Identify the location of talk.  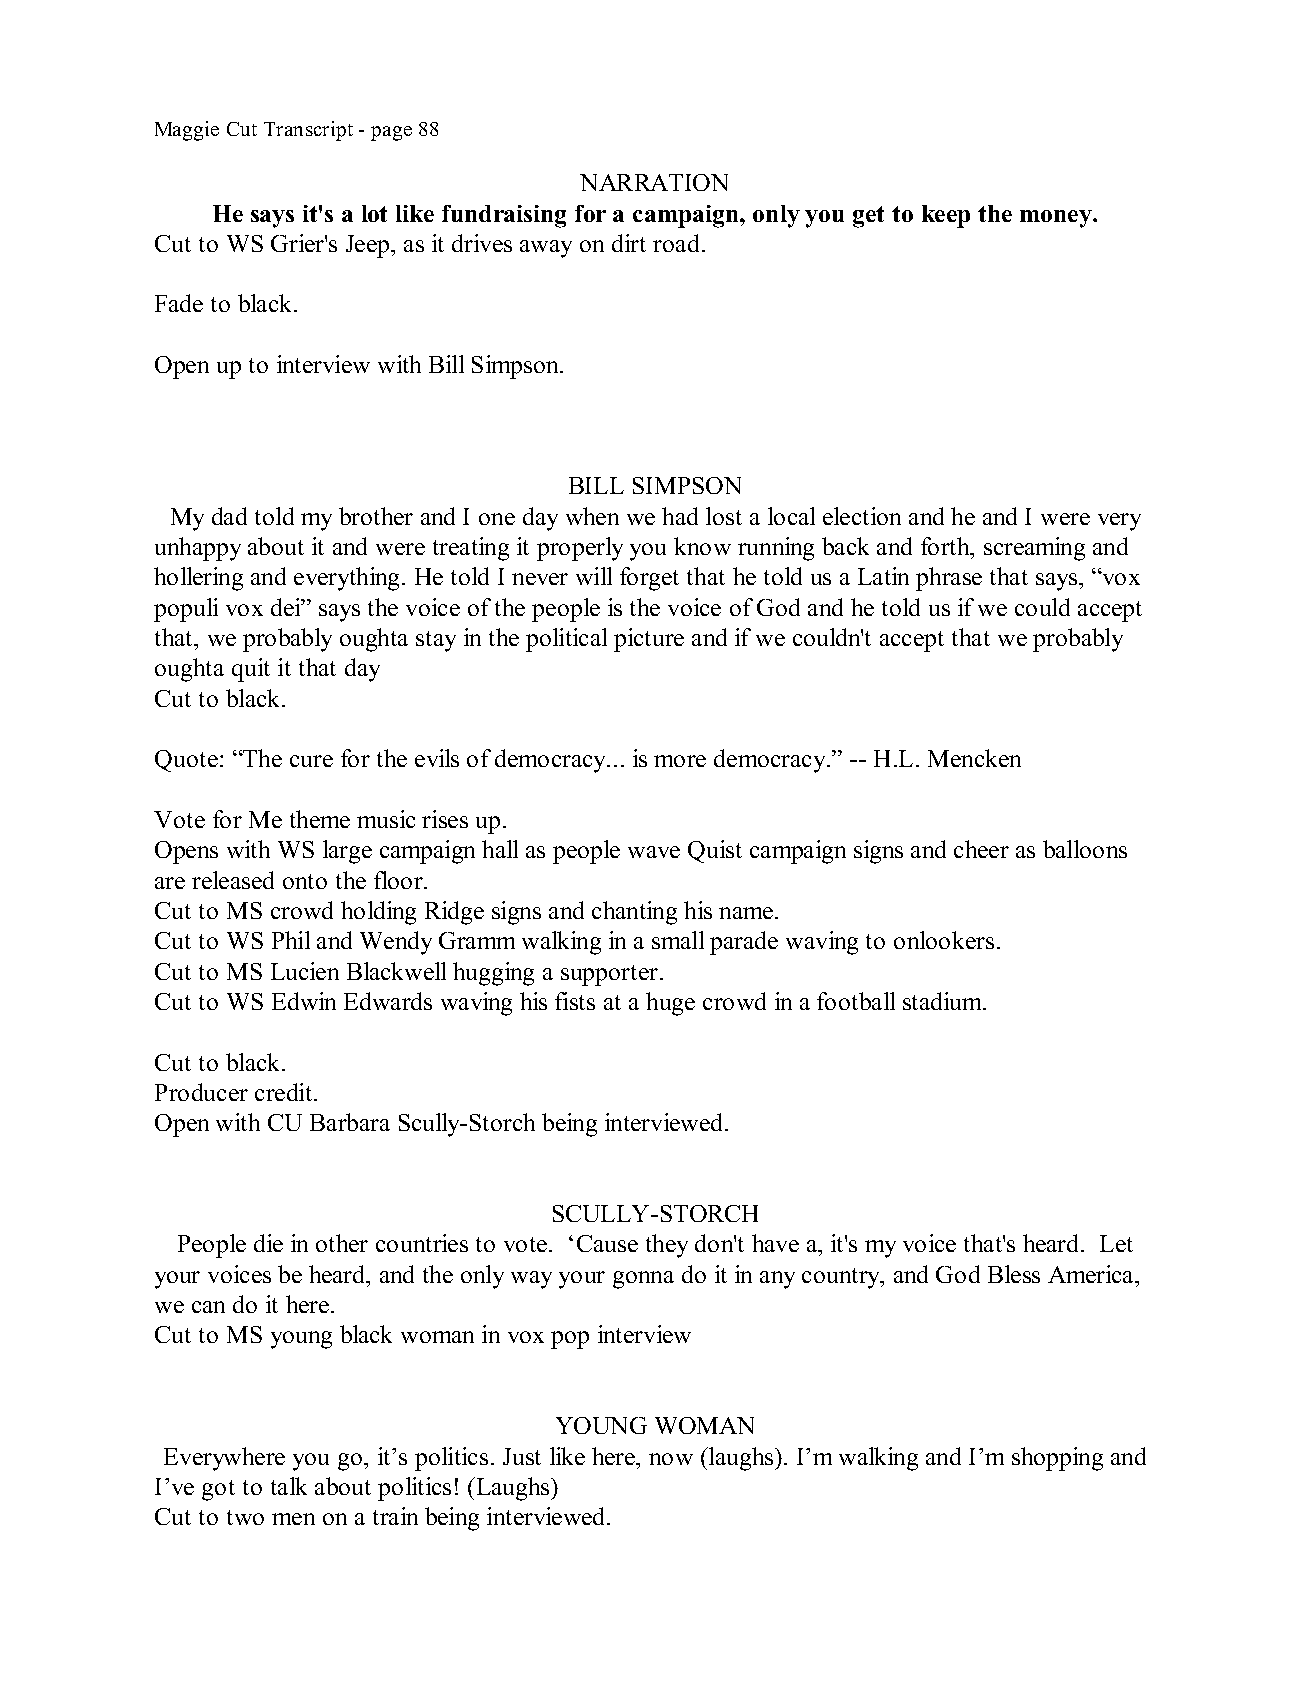
(289, 1486).
